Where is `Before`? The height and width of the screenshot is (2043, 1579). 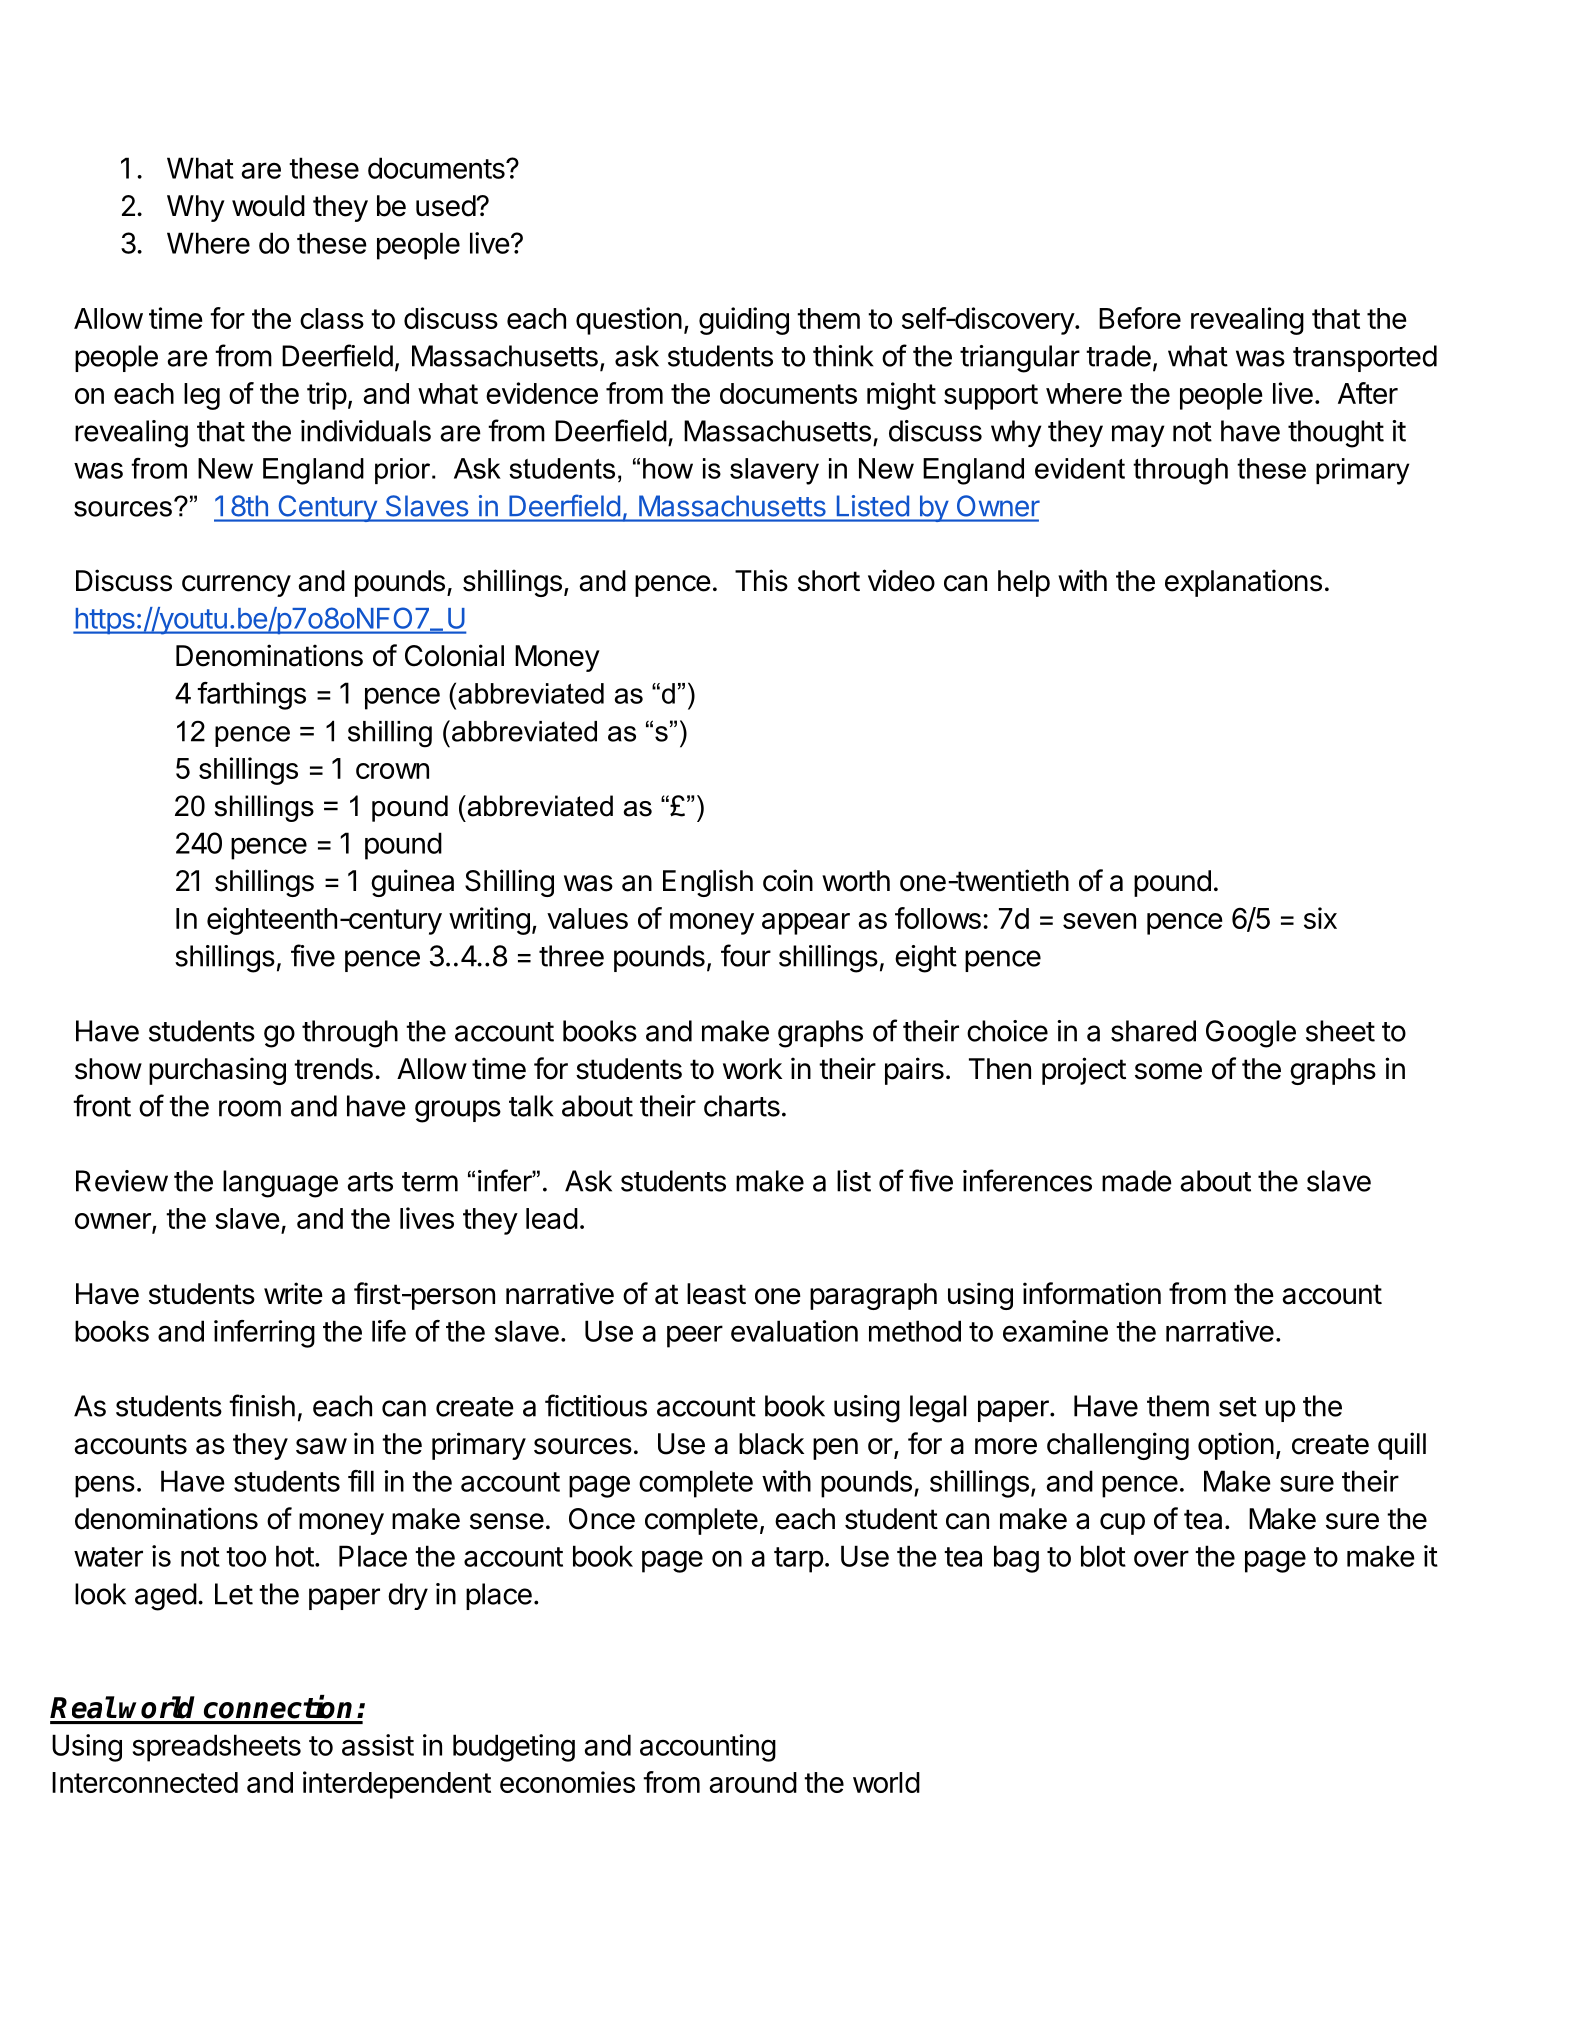
Before is located at coordinates (1140, 318).
